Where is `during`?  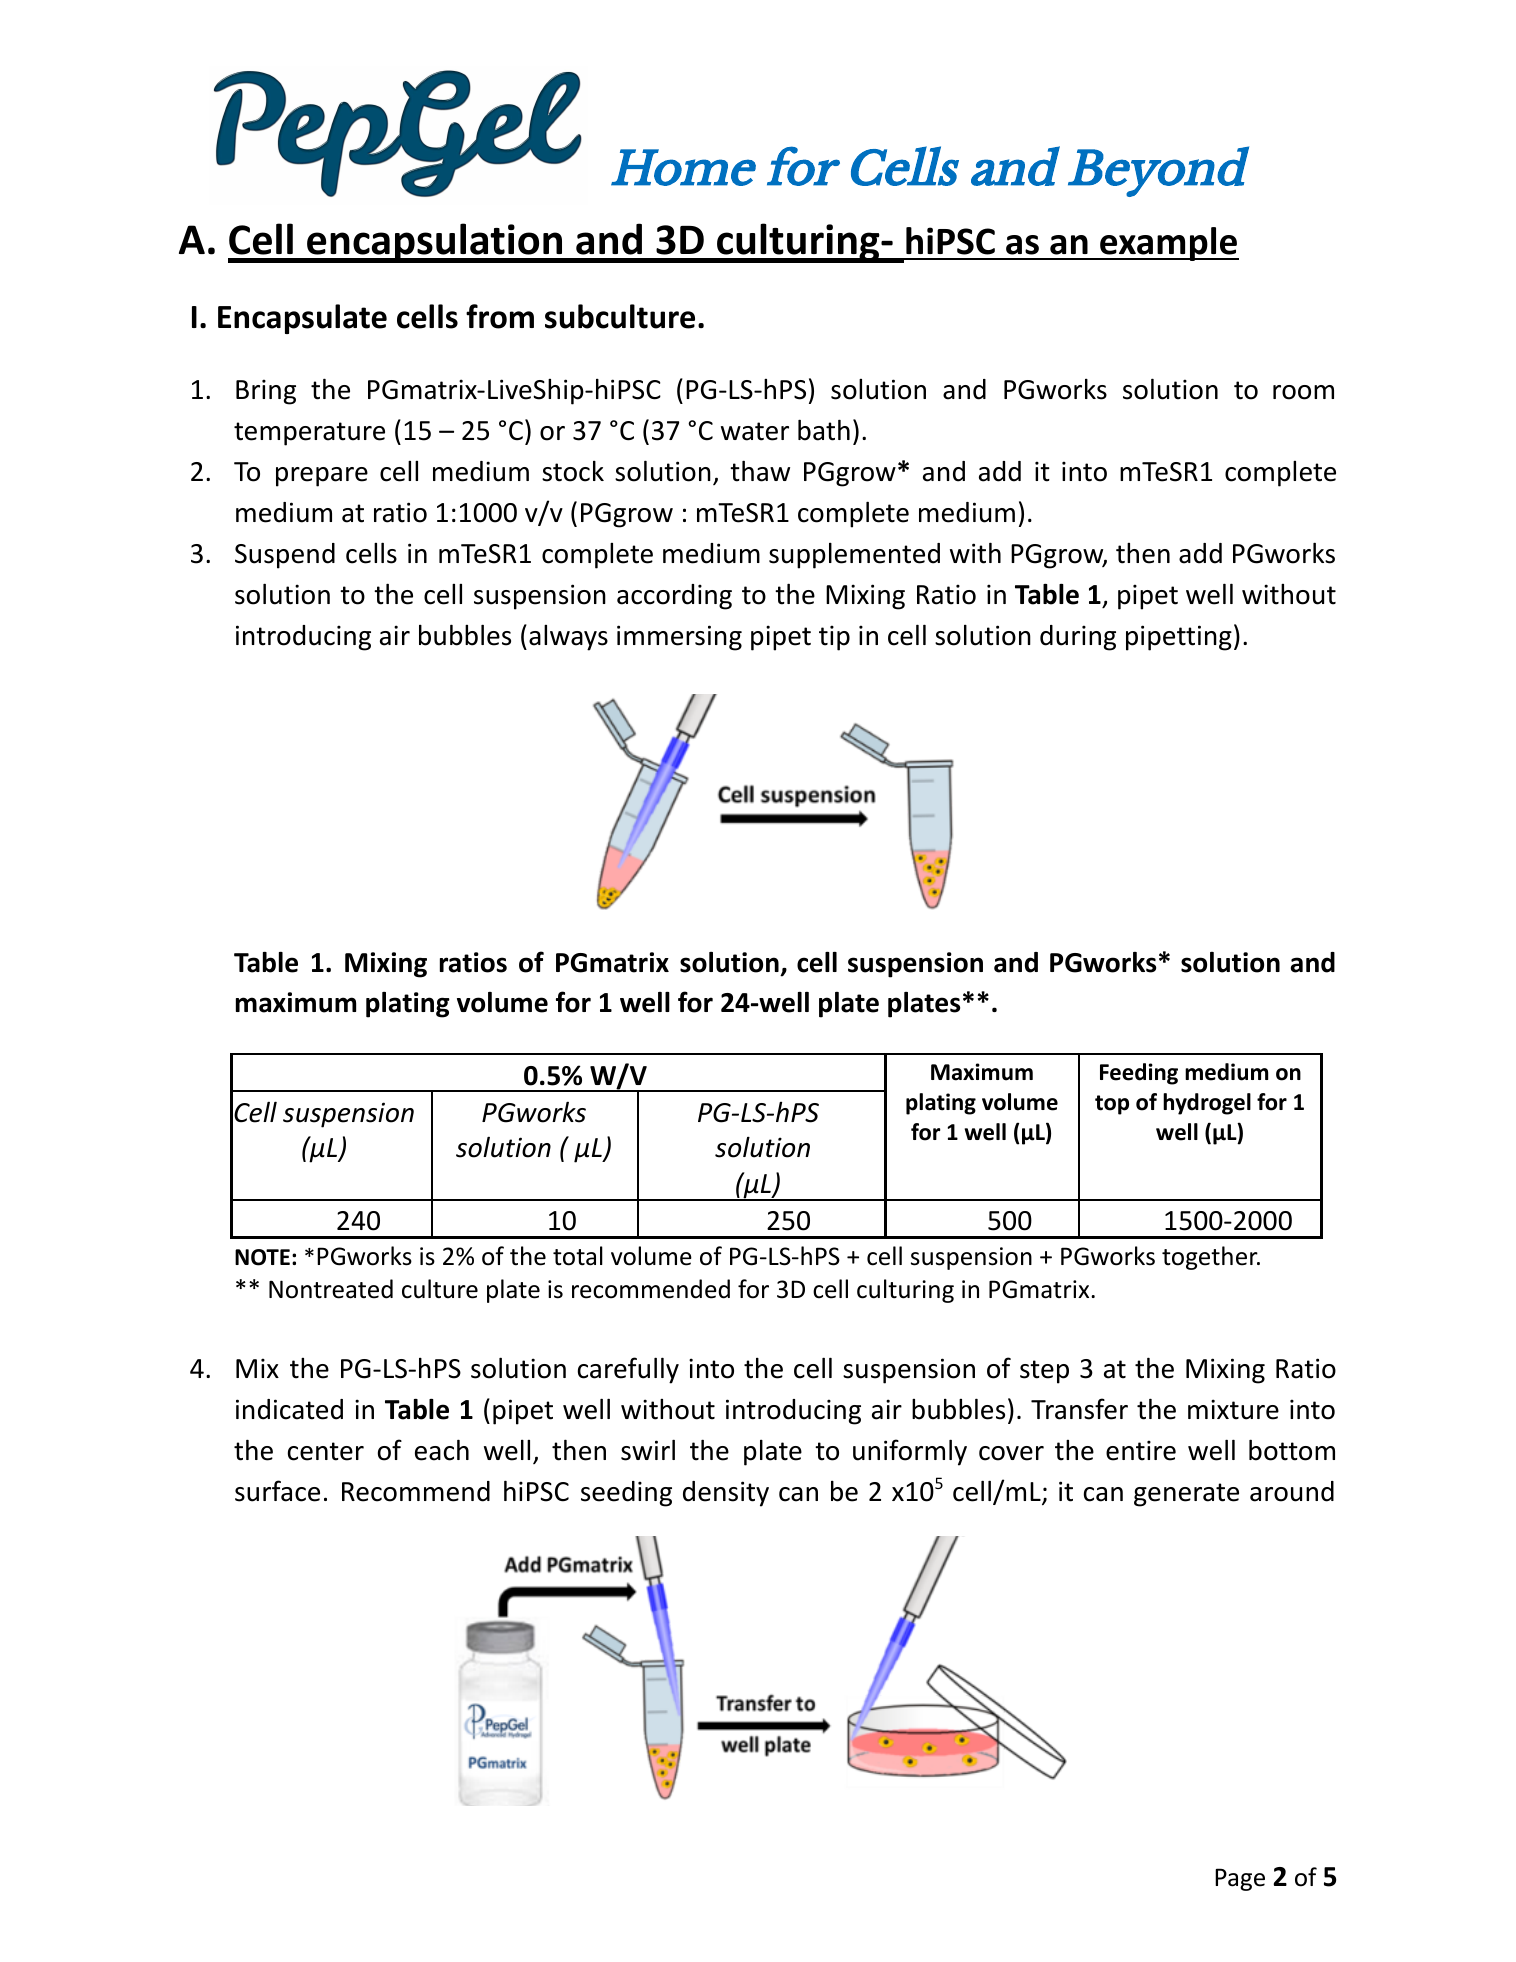 during is located at coordinates (1078, 638).
